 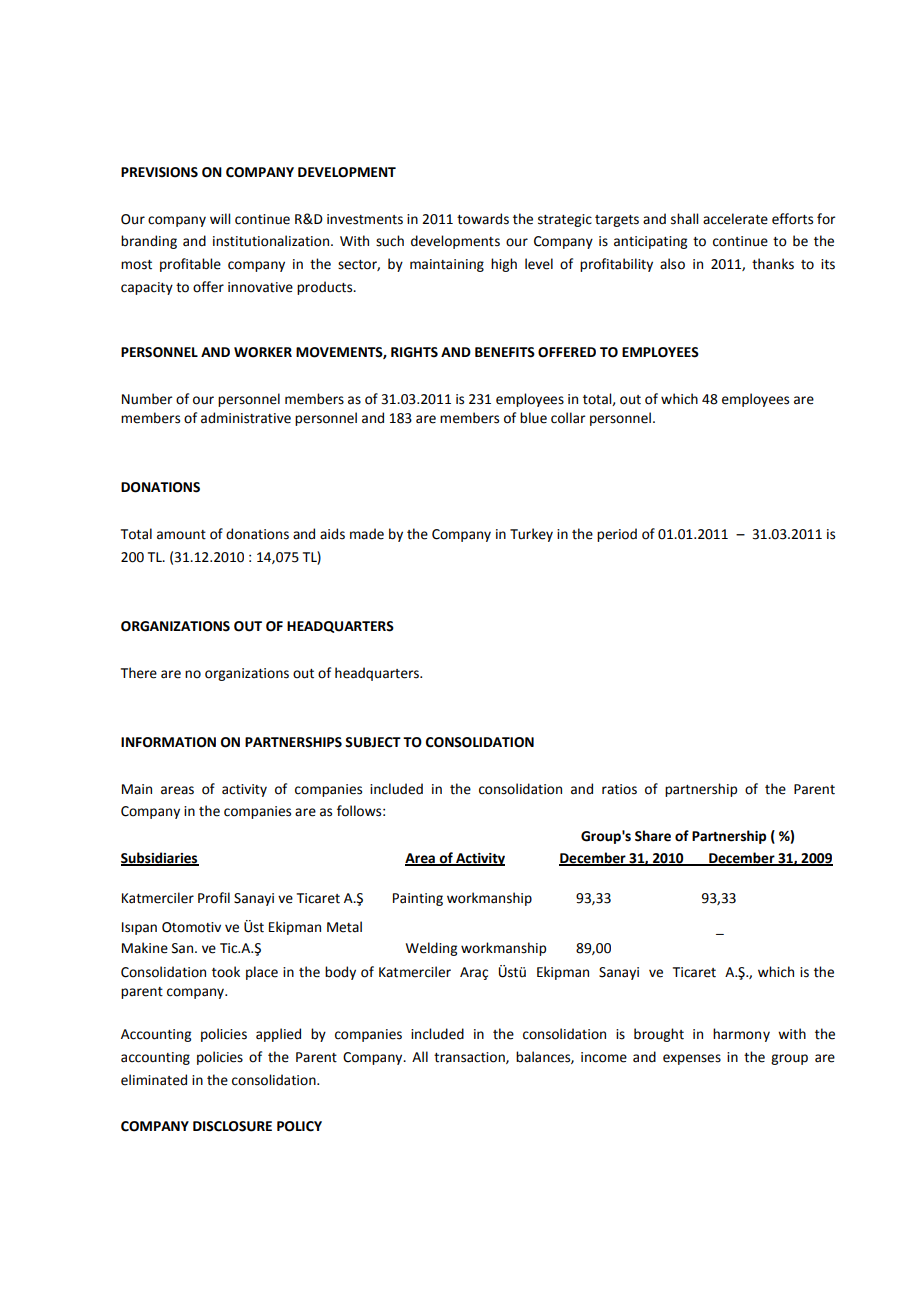 I want to click on There, so click(x=139, y=673).
